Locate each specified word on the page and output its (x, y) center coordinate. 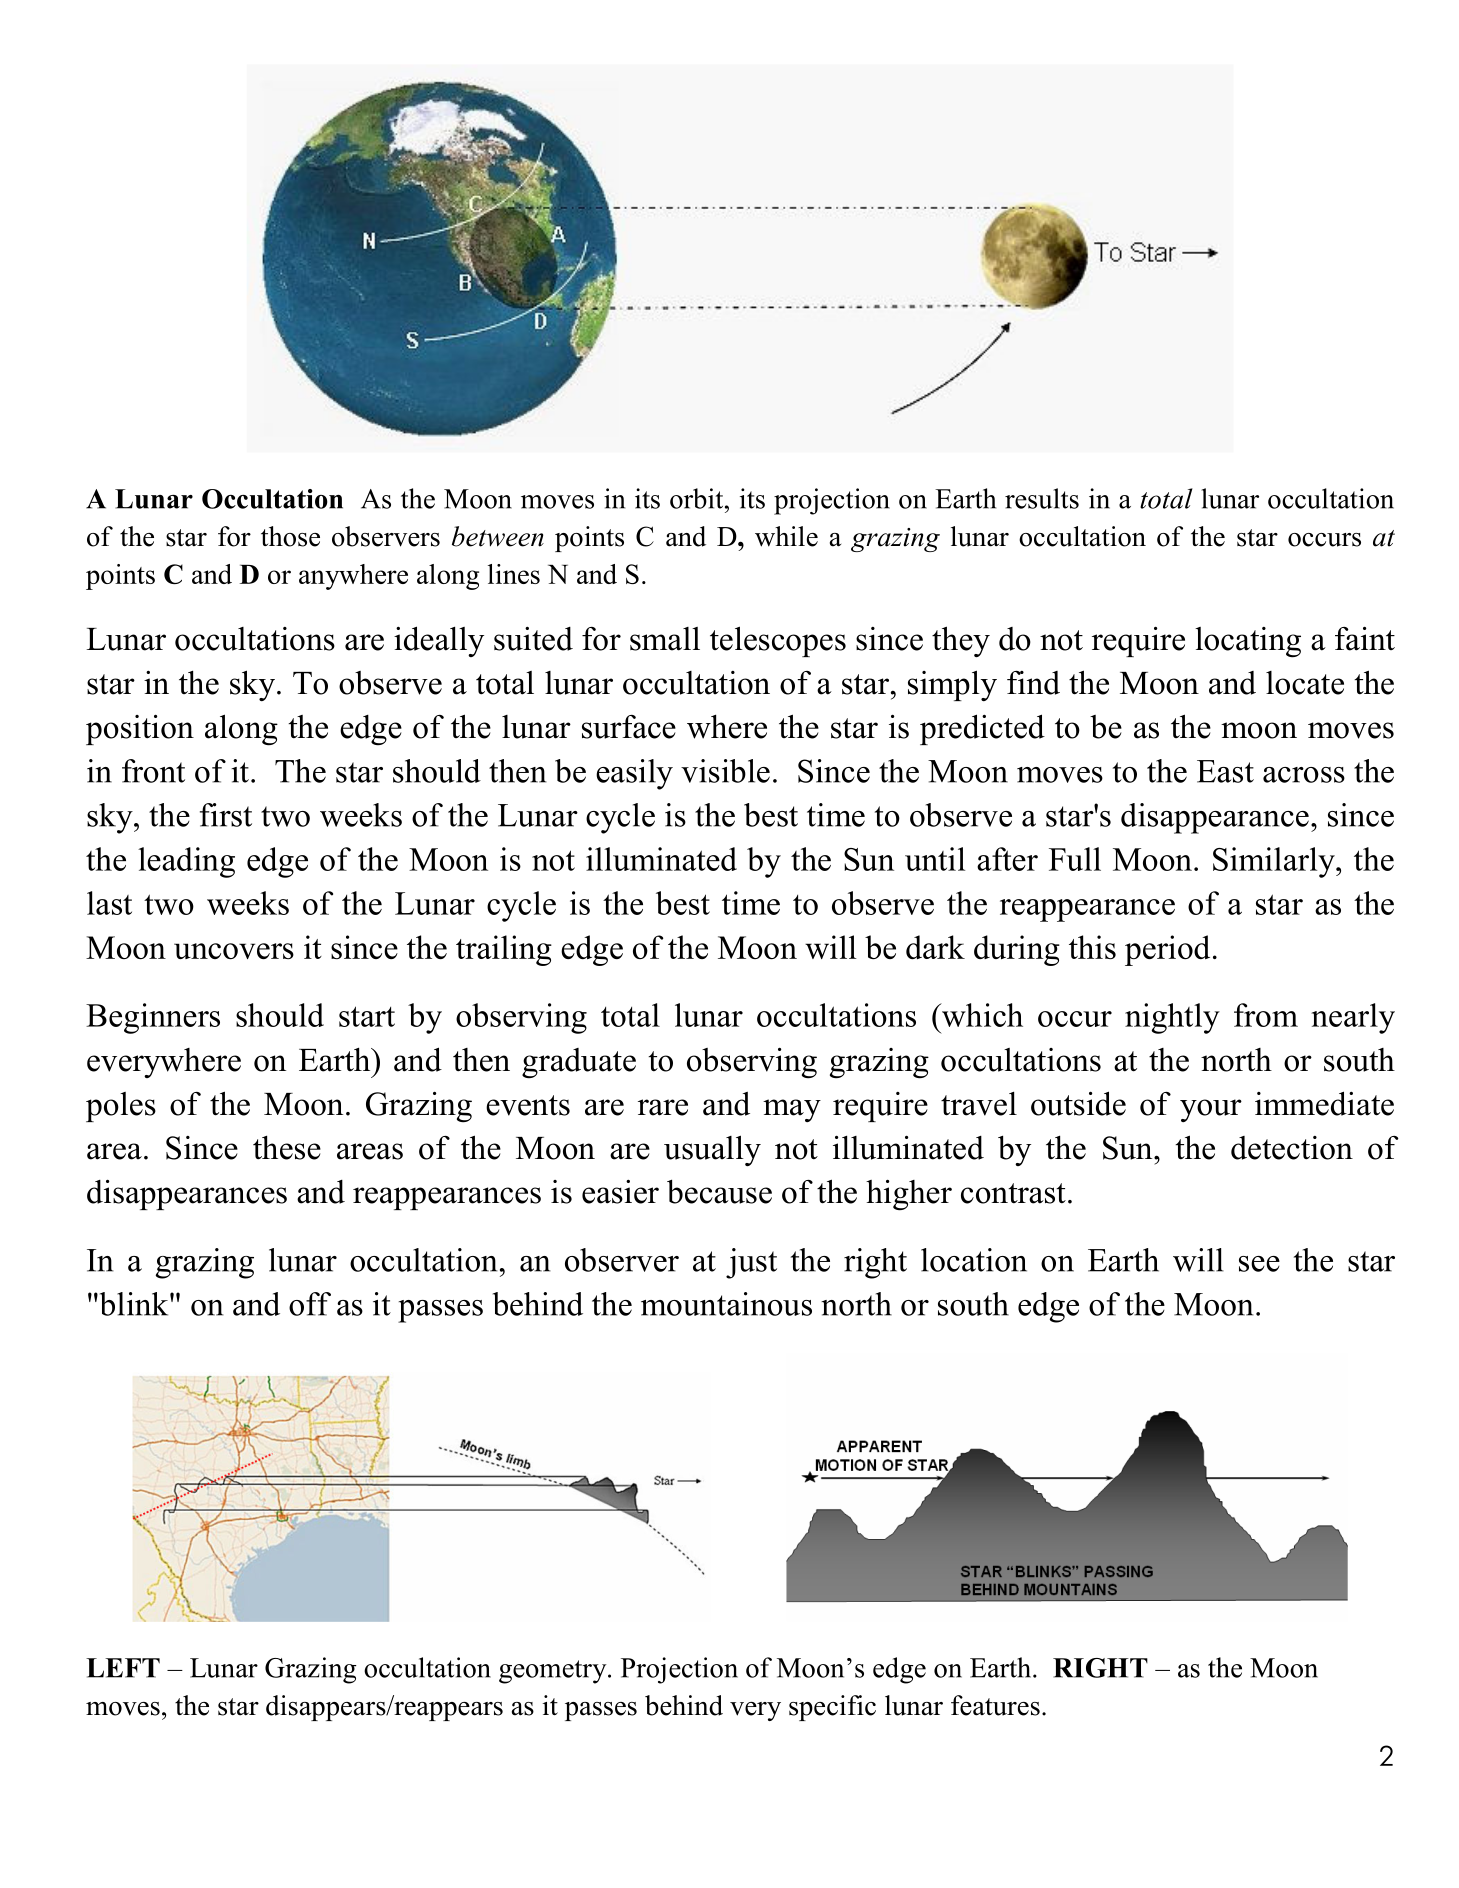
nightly (1172, 1018)
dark (935, 947)
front (153, 771)
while (786, 536)
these (287, 1147)
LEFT (123, 1668)
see (1259, 1264)
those (290, 536)
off (310, 1304)
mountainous (726, 1304)
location (974, 1260)
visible (725, 771)
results (1042, 498)
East (1225, 771)
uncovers (234, 951)
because (719, 1191)
